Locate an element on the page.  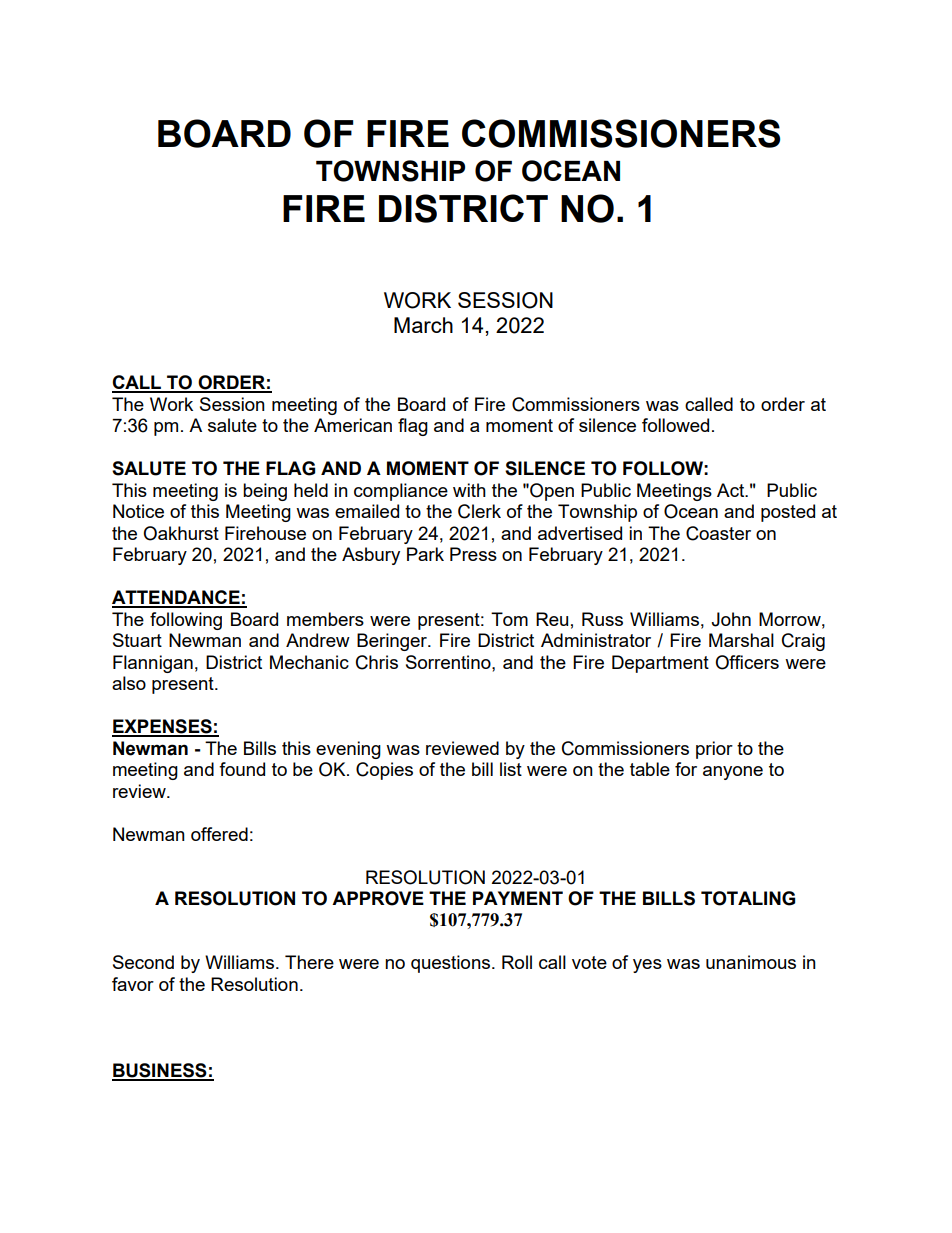
March is located at coordinates (423, 325).
